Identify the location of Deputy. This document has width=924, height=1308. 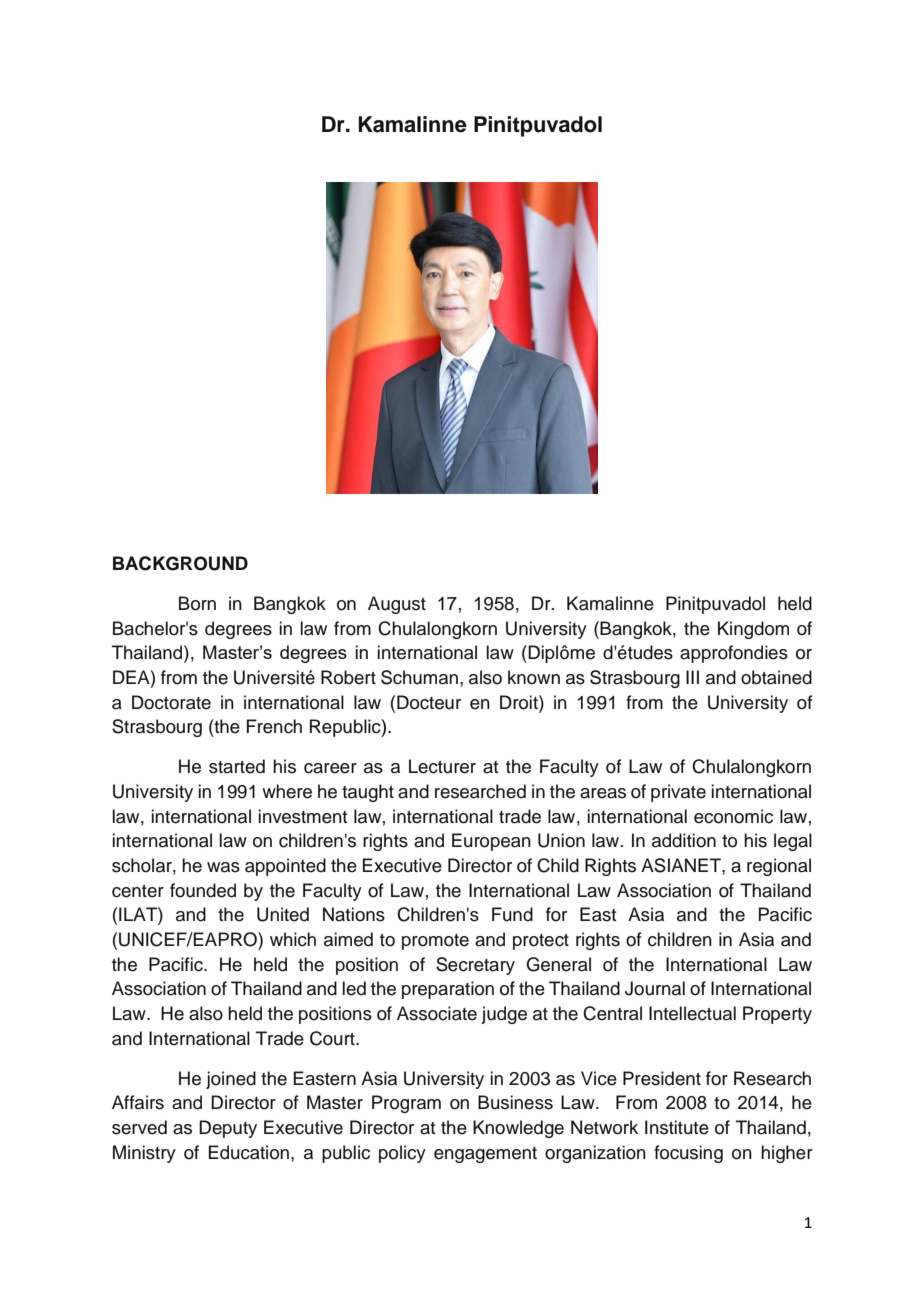
(228, 1129).
